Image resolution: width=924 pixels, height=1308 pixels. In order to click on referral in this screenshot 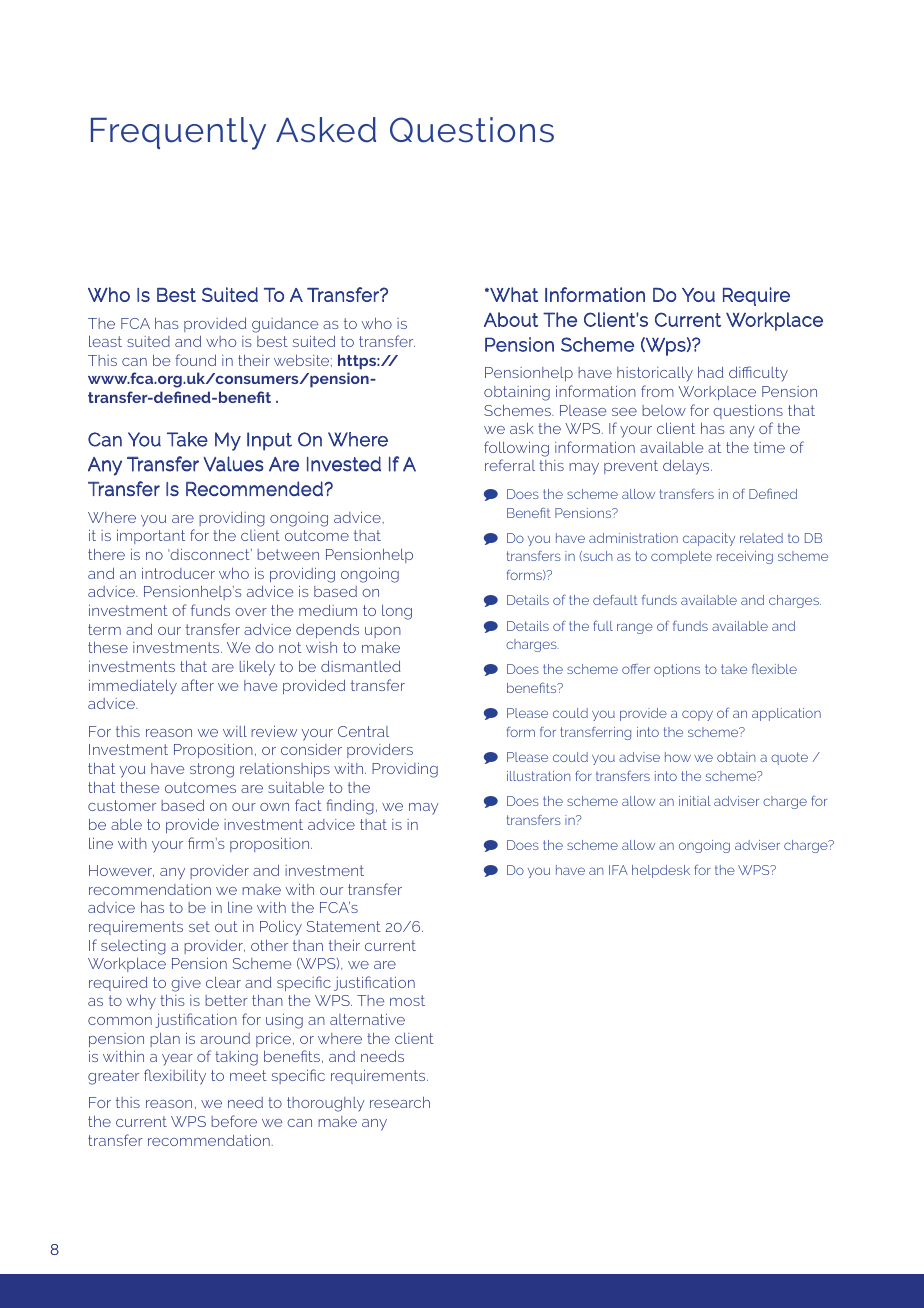, I will do `click(510, 465)`.
